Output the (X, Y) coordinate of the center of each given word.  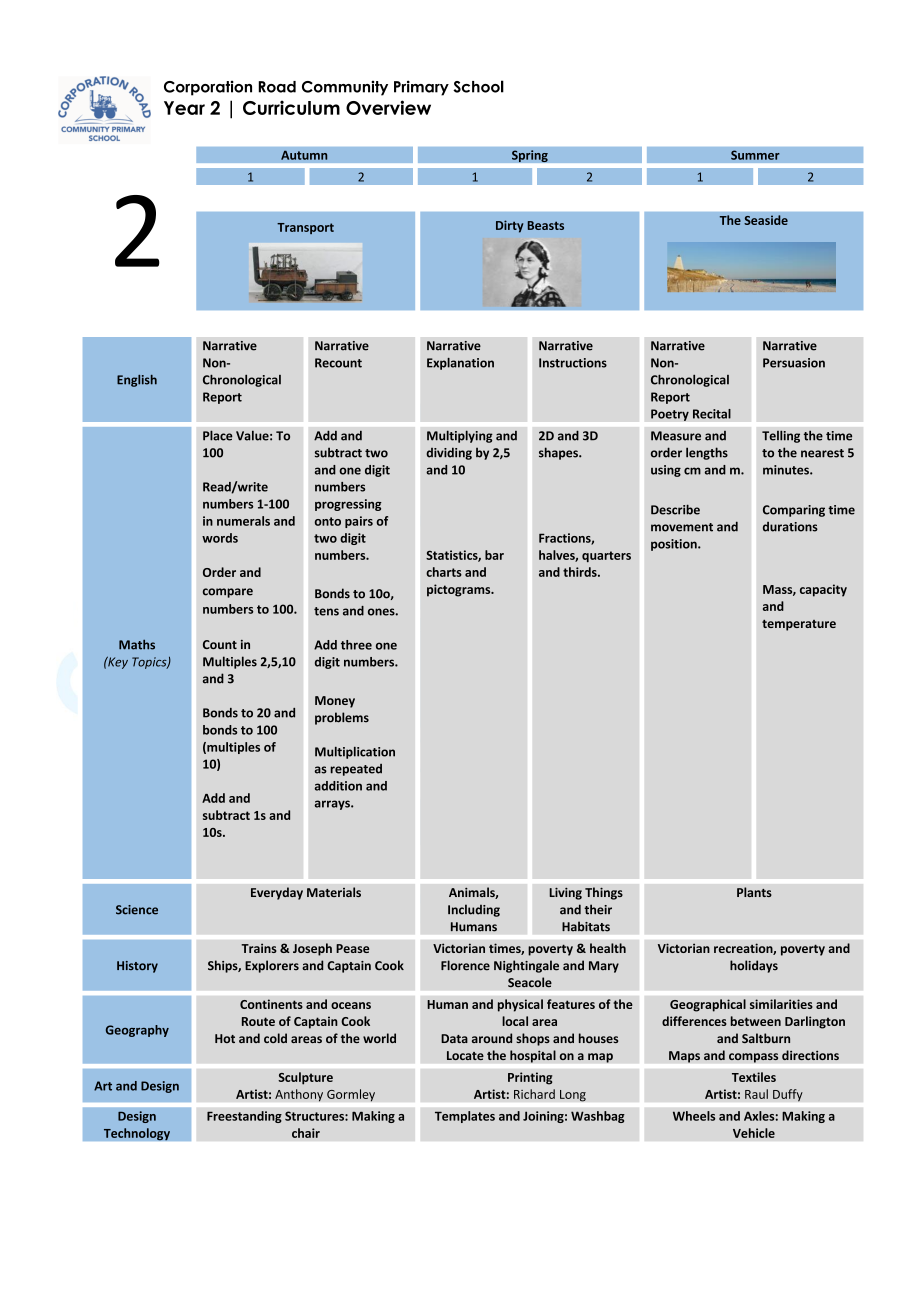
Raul (756, 1094)
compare (228, 593)
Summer (755, 155)
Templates (465, 1117)
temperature (799, 625)
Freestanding (244, 1117)
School (478, 86)
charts (444, 572)
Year (184, 108)
